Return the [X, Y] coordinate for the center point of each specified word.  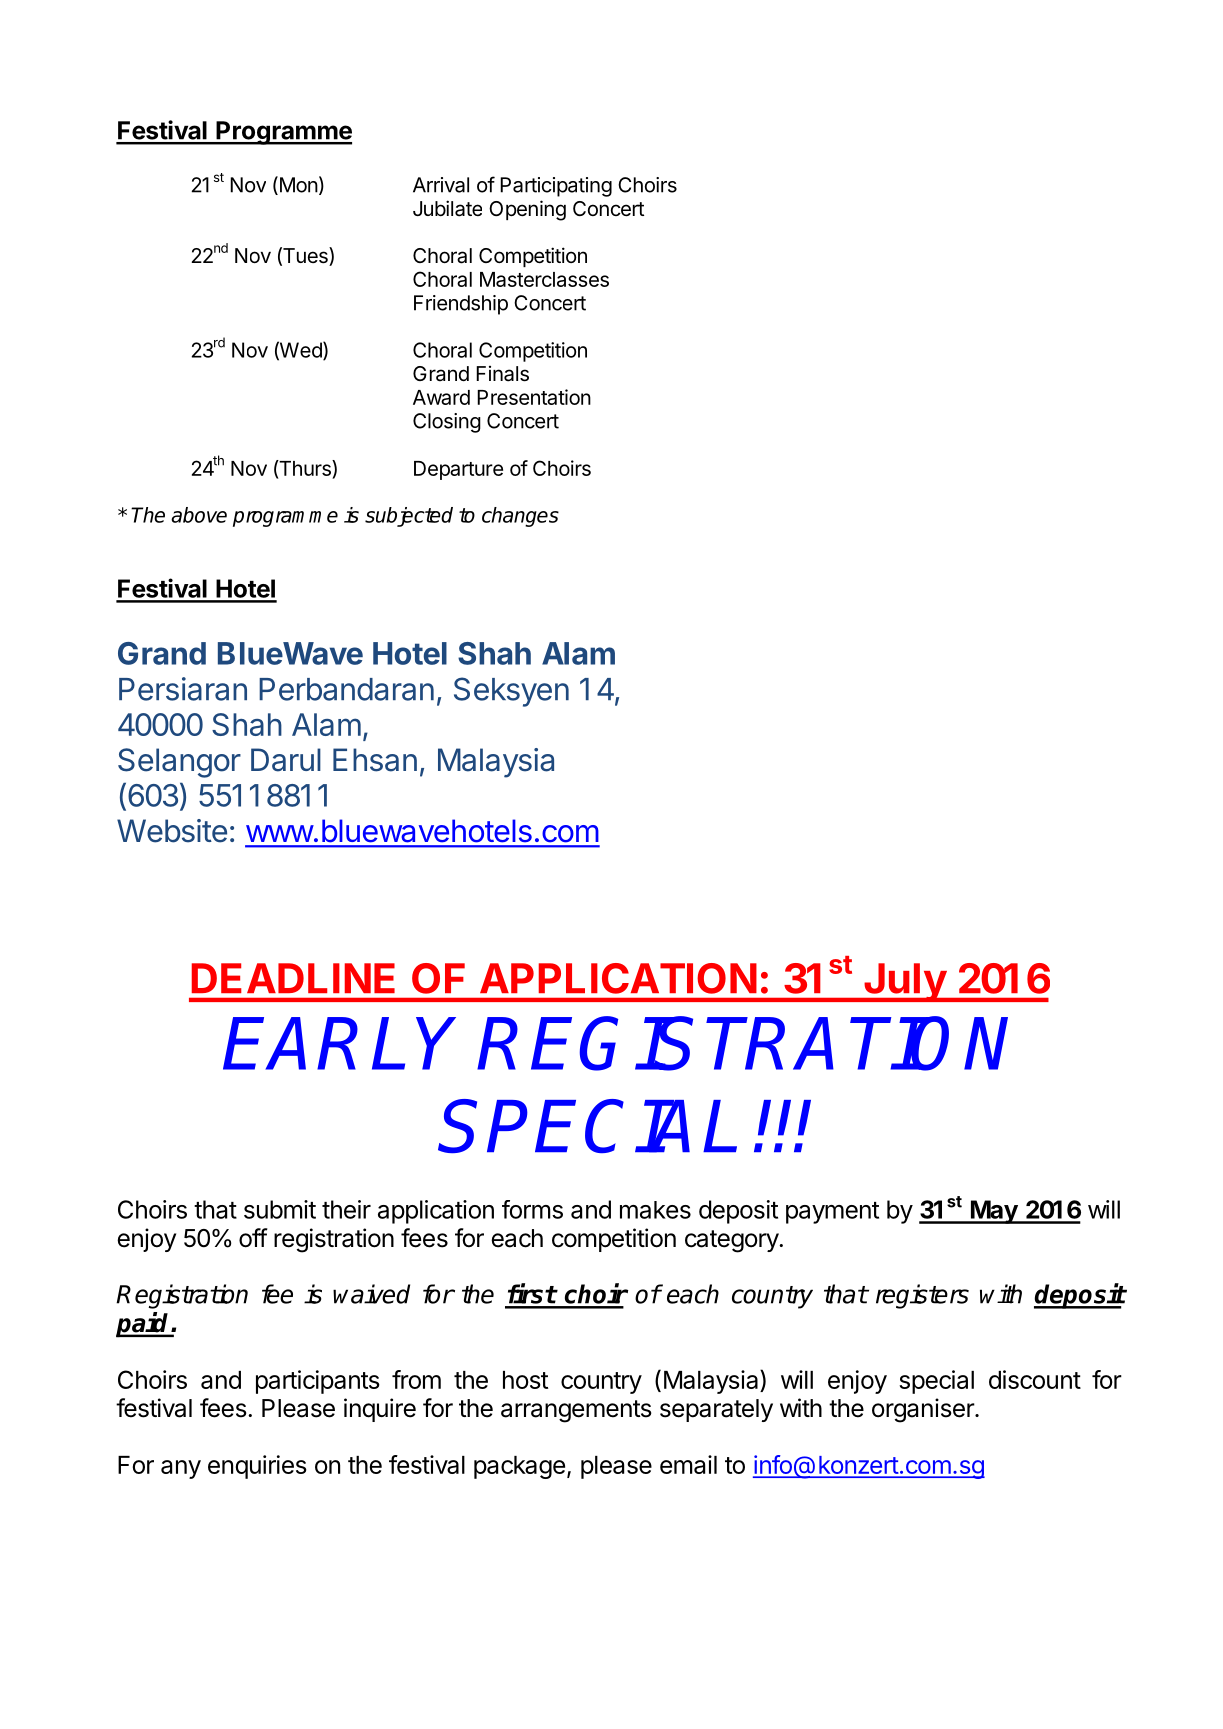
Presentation [534, 397]
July [905, 982]
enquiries [257, 1467]
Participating [556, 187]
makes [655, 1210]
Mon [297, 185]
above [199, 515]
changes [520, 517]
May [994, 1212]
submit [280, 1209]
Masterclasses [544, 279]
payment [832, 1213]
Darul [286, 760]
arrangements [576, 1411]
